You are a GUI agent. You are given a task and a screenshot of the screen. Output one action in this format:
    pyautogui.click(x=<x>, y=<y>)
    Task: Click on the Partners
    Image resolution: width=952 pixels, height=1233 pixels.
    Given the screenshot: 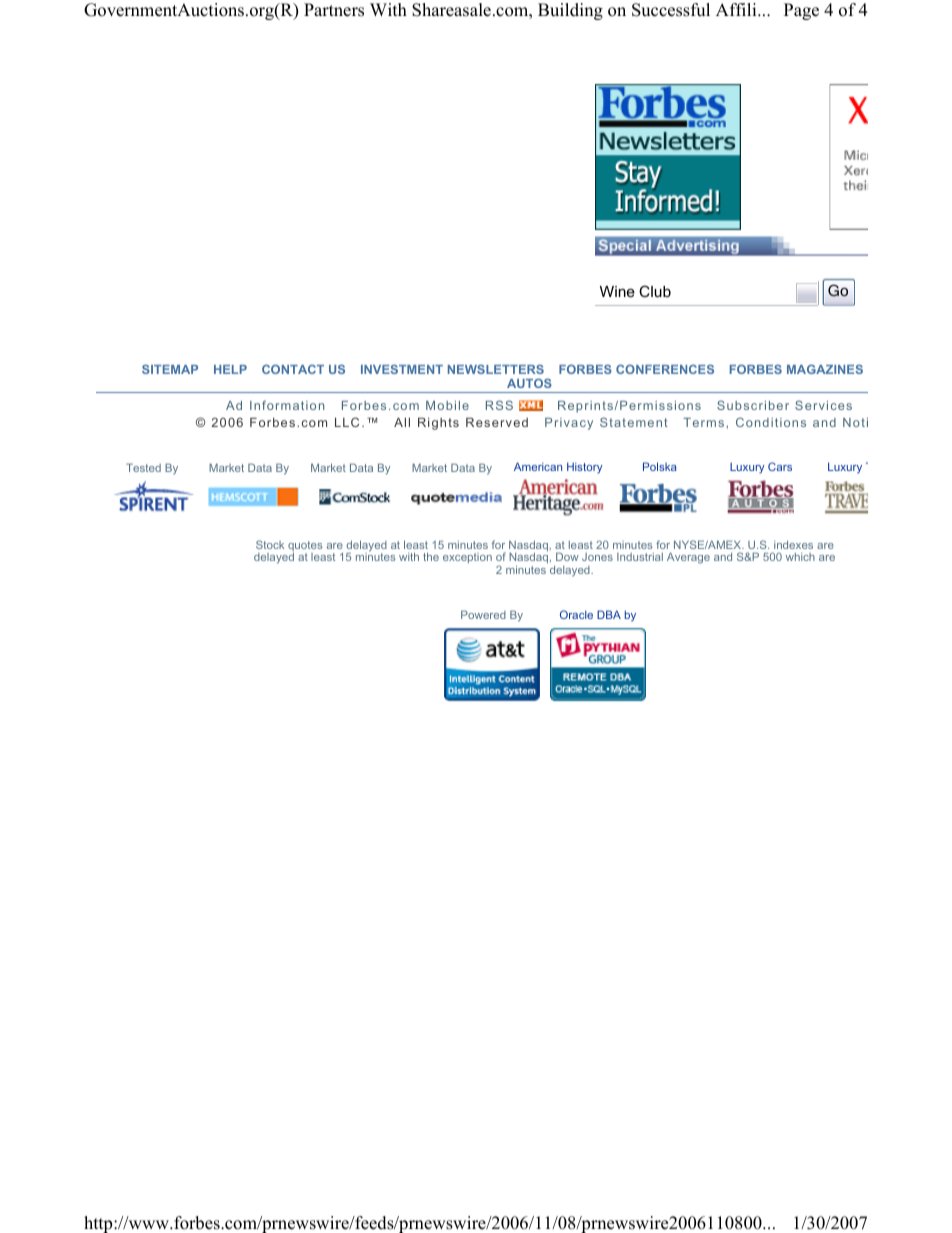 What is the action you would take?
    pyautogui.click(x=334, y=10)
